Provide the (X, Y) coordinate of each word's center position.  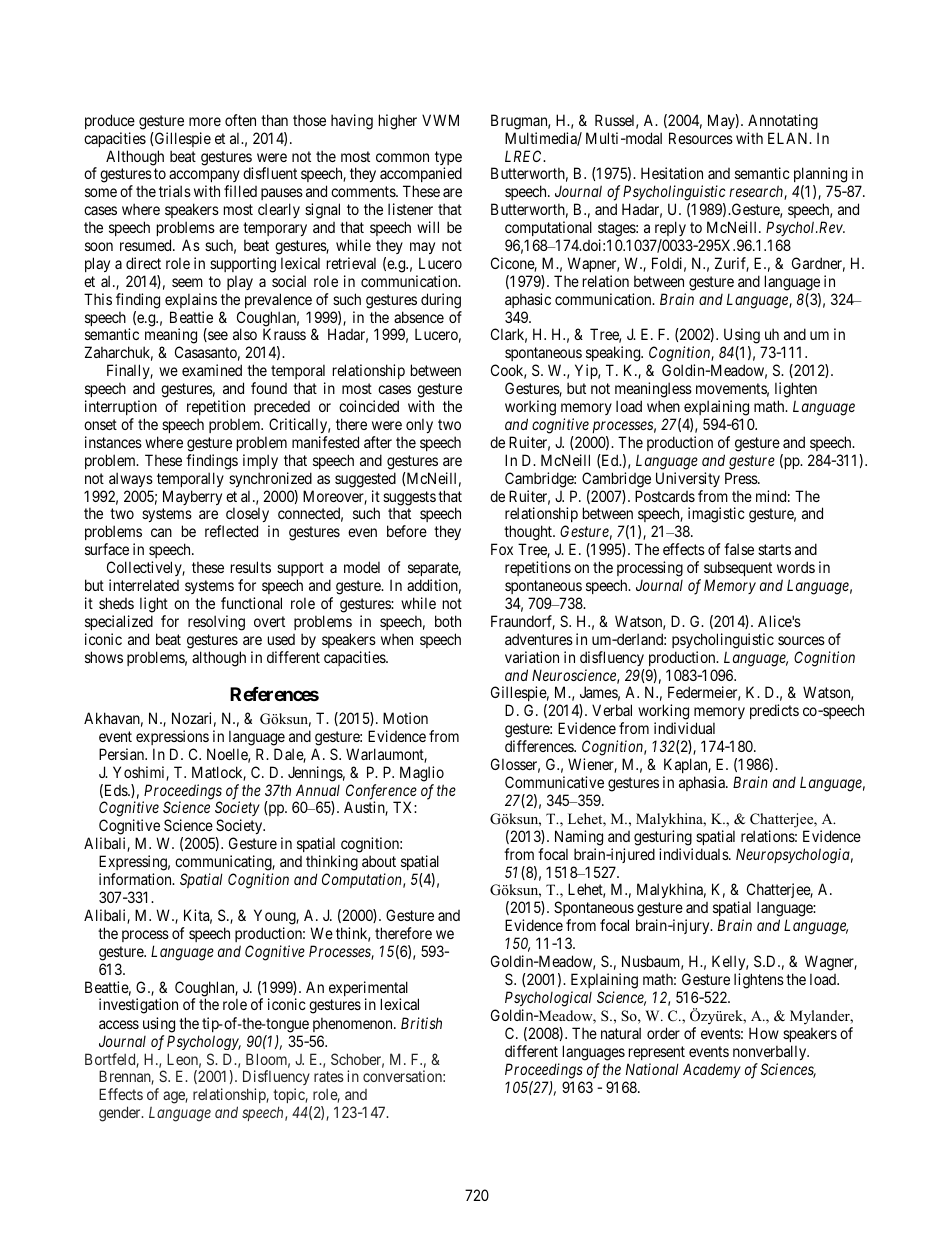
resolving (216, 623)
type (448, 159)
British (421, 1023)
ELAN (789, 138)
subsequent (738, 570)
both (448, 621)
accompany (204, 178)
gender (121, 1114)
